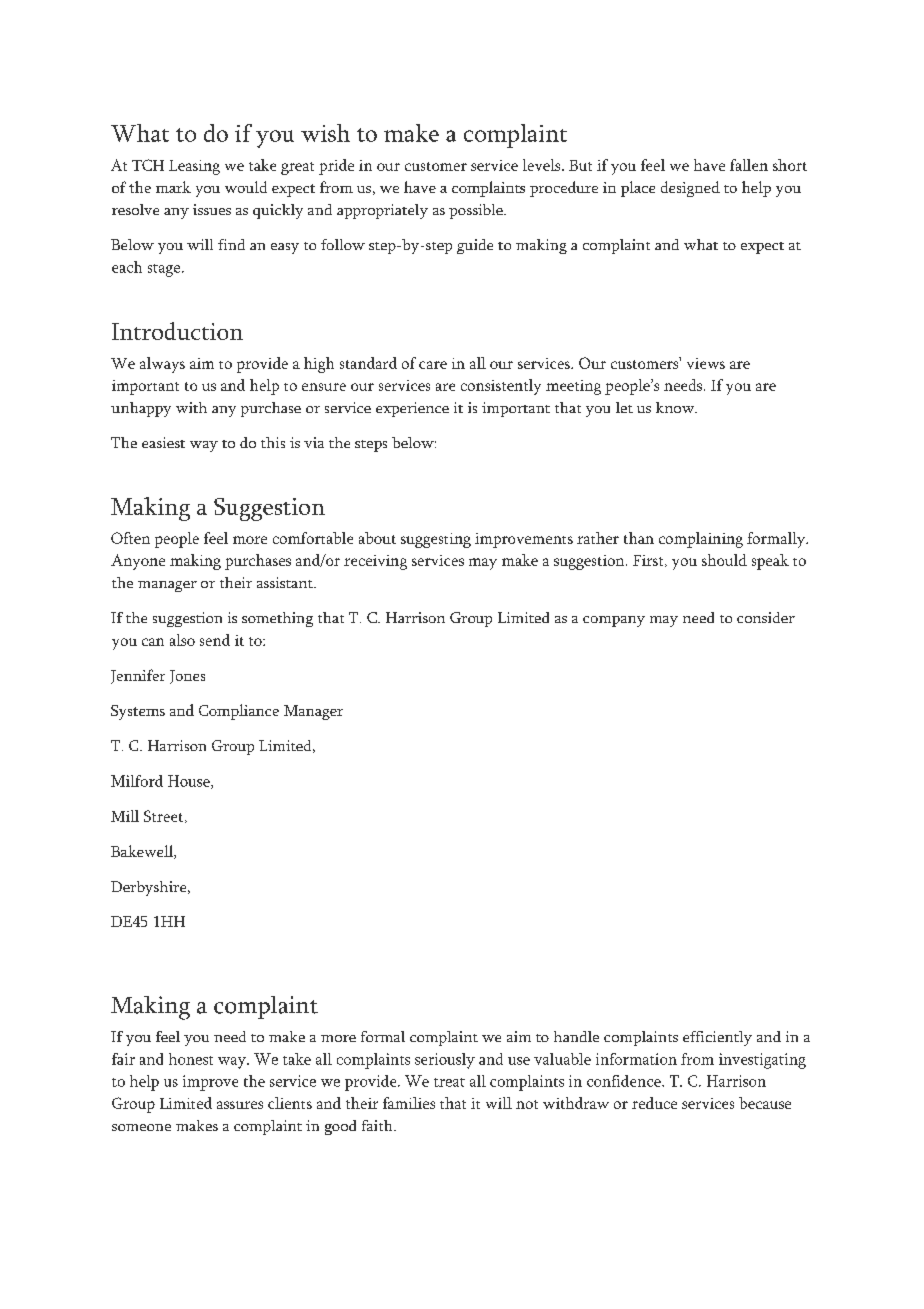 Image resolution: width=924 pixels, height=1309 pixels. I want to click on receiving, so click(375, 562).
